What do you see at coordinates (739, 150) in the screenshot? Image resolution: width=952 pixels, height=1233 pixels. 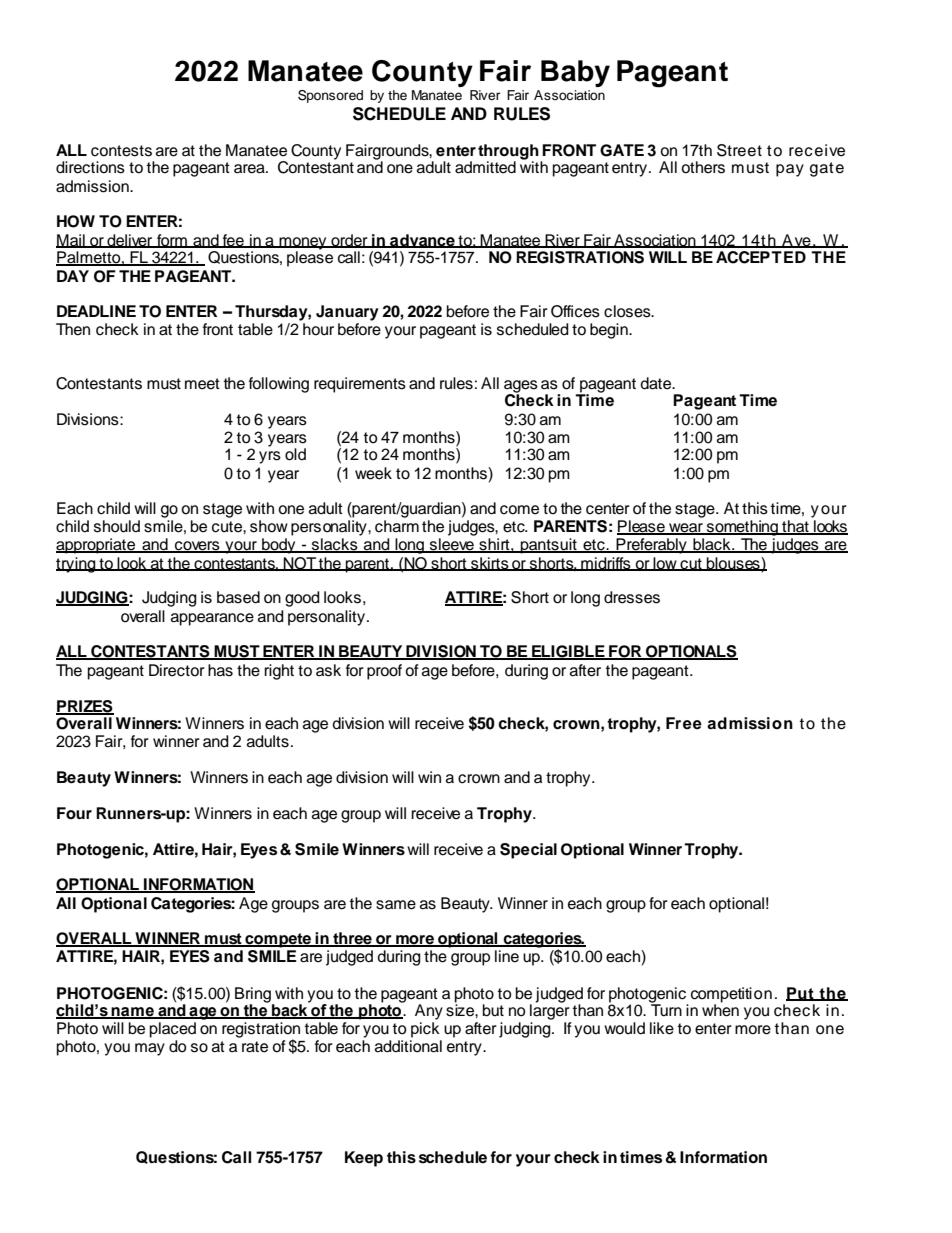 I see `Street` at bounding box center [739, 150].
